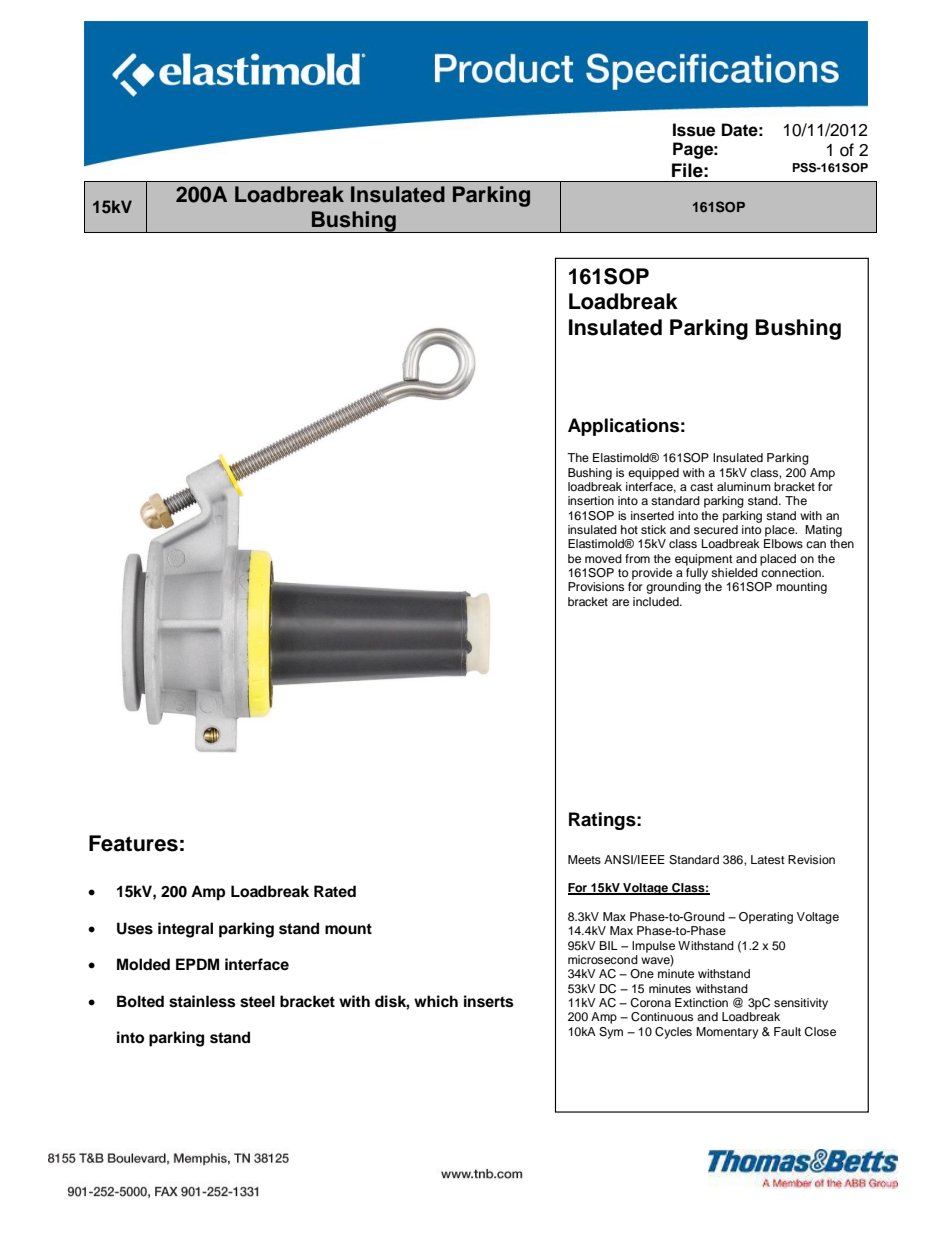  I want to click on equipped, so click(653, 474).
